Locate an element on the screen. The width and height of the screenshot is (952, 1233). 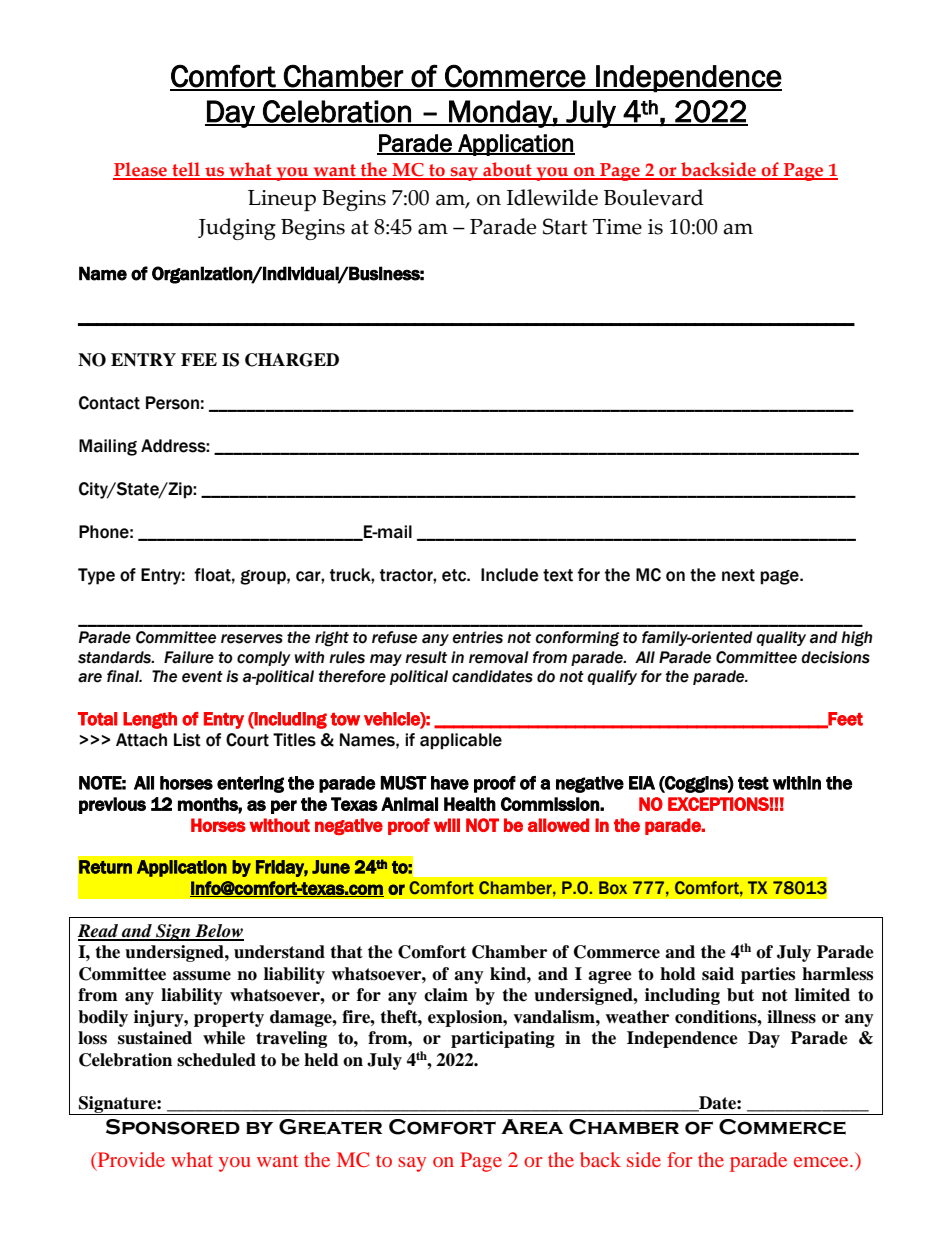
Include is located at coordinates (510, 575).
